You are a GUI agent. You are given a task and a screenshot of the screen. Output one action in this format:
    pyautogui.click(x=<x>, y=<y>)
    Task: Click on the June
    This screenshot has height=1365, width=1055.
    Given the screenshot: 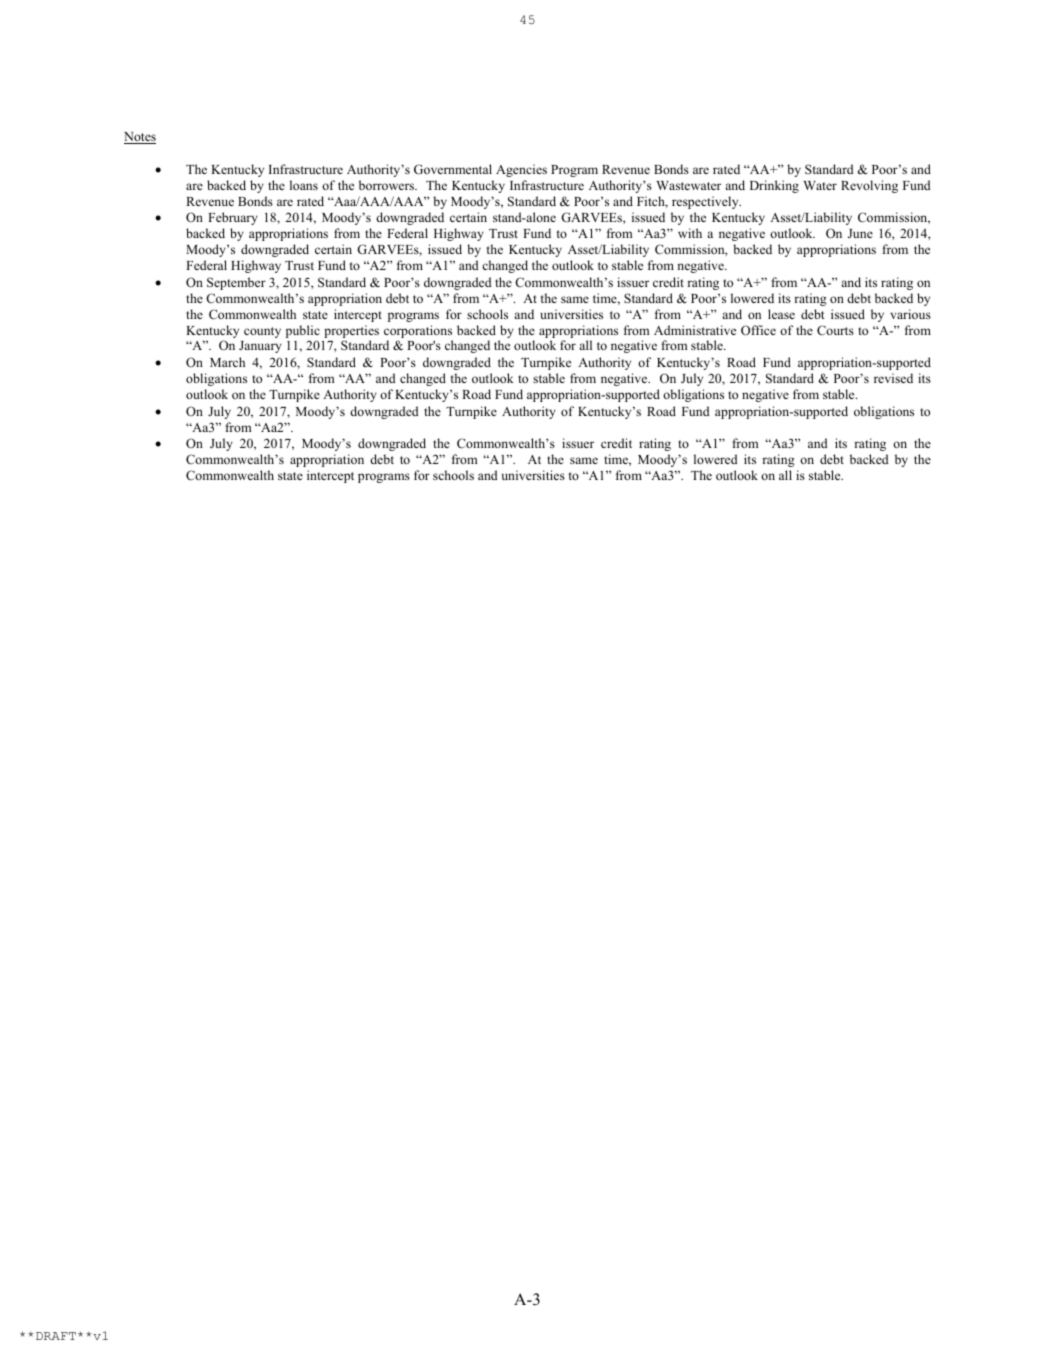 What is the action you would take?
    pyautogui.click(x=860, y=233)
